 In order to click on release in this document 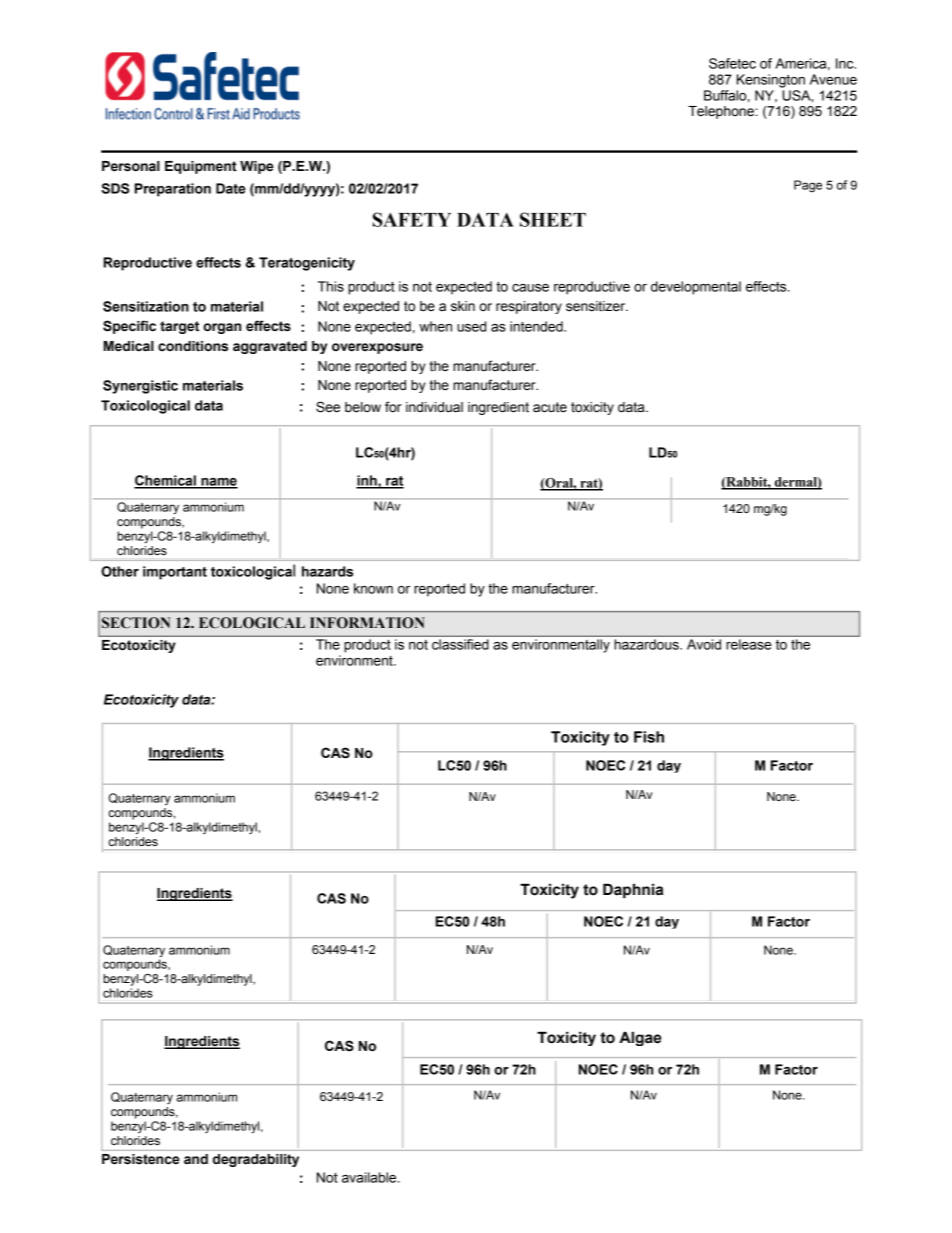, I will do `click(749, 644)`.
